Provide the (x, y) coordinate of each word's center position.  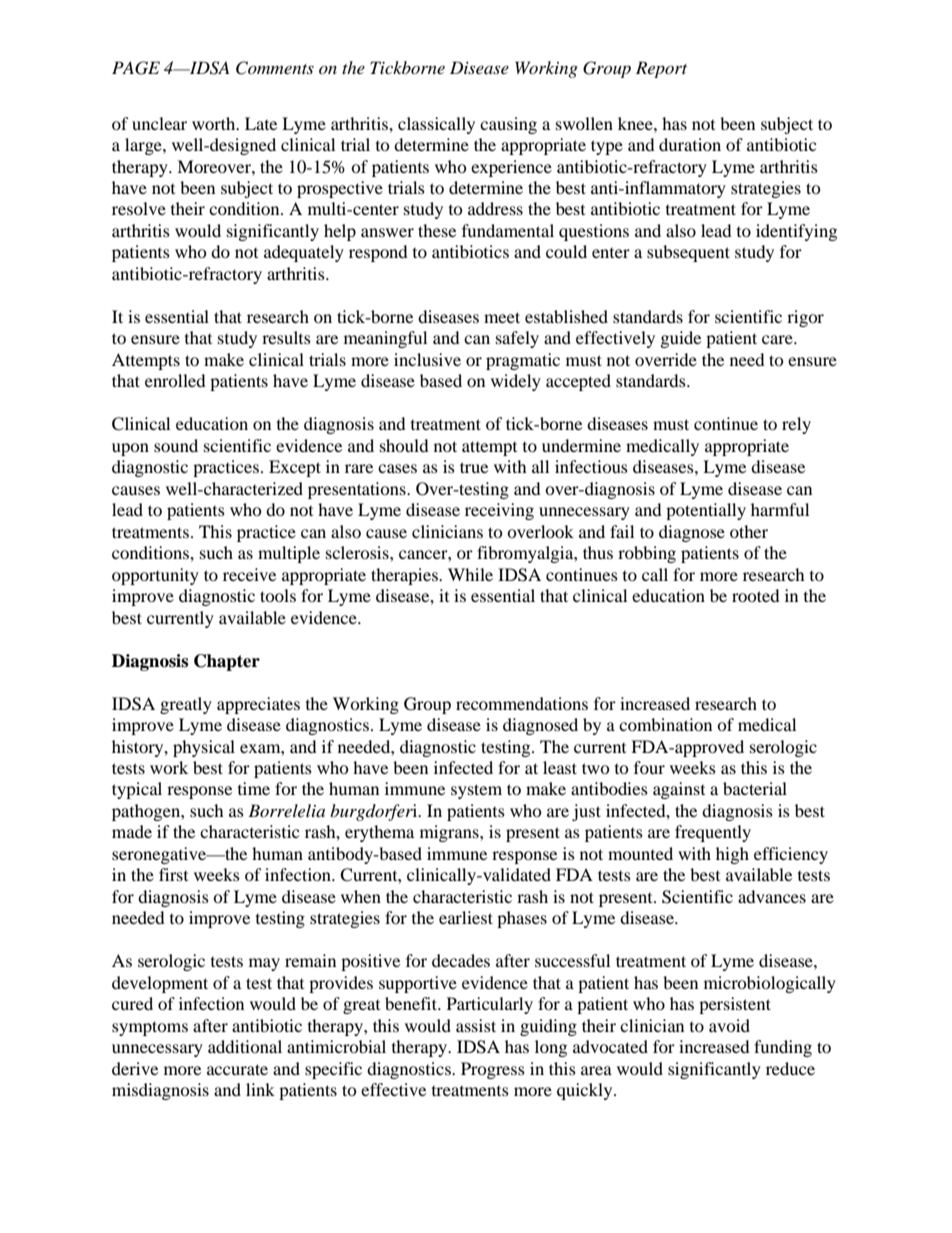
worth (215, 123)
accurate (237, 1069)
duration (690, 144)
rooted (756, 595)
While (470, 574)
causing (508, 125)
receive (249, 574)
